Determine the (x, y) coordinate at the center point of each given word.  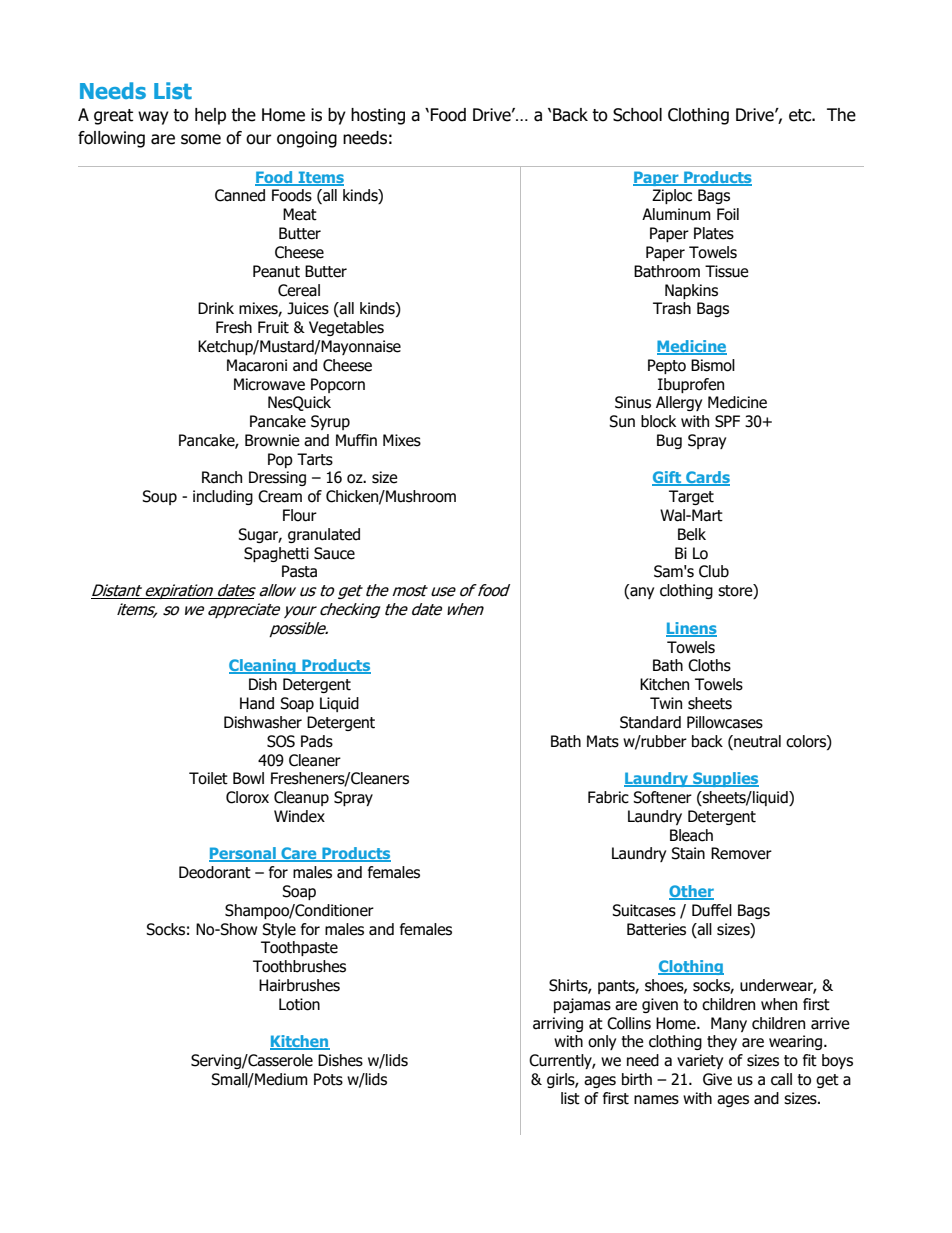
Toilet (208, 778)
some (201, 139)
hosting (378, 116)
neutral (756, 741)
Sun (622, 421)
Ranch (222, 477)
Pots (328, 1079)
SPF (727, 421)
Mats (603, 741)
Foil (728, 214)
